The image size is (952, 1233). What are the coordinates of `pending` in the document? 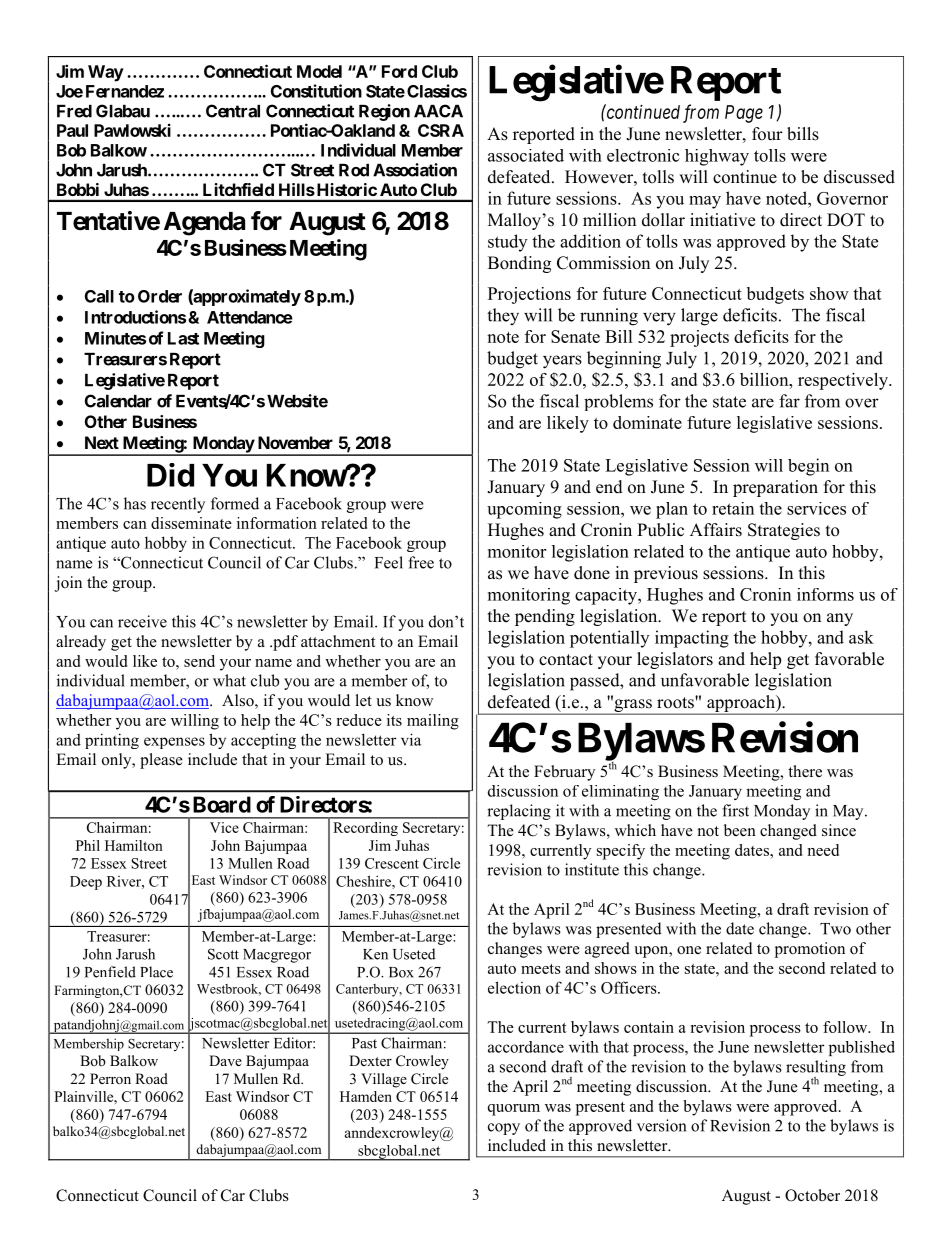 It's located at (545, 617).
